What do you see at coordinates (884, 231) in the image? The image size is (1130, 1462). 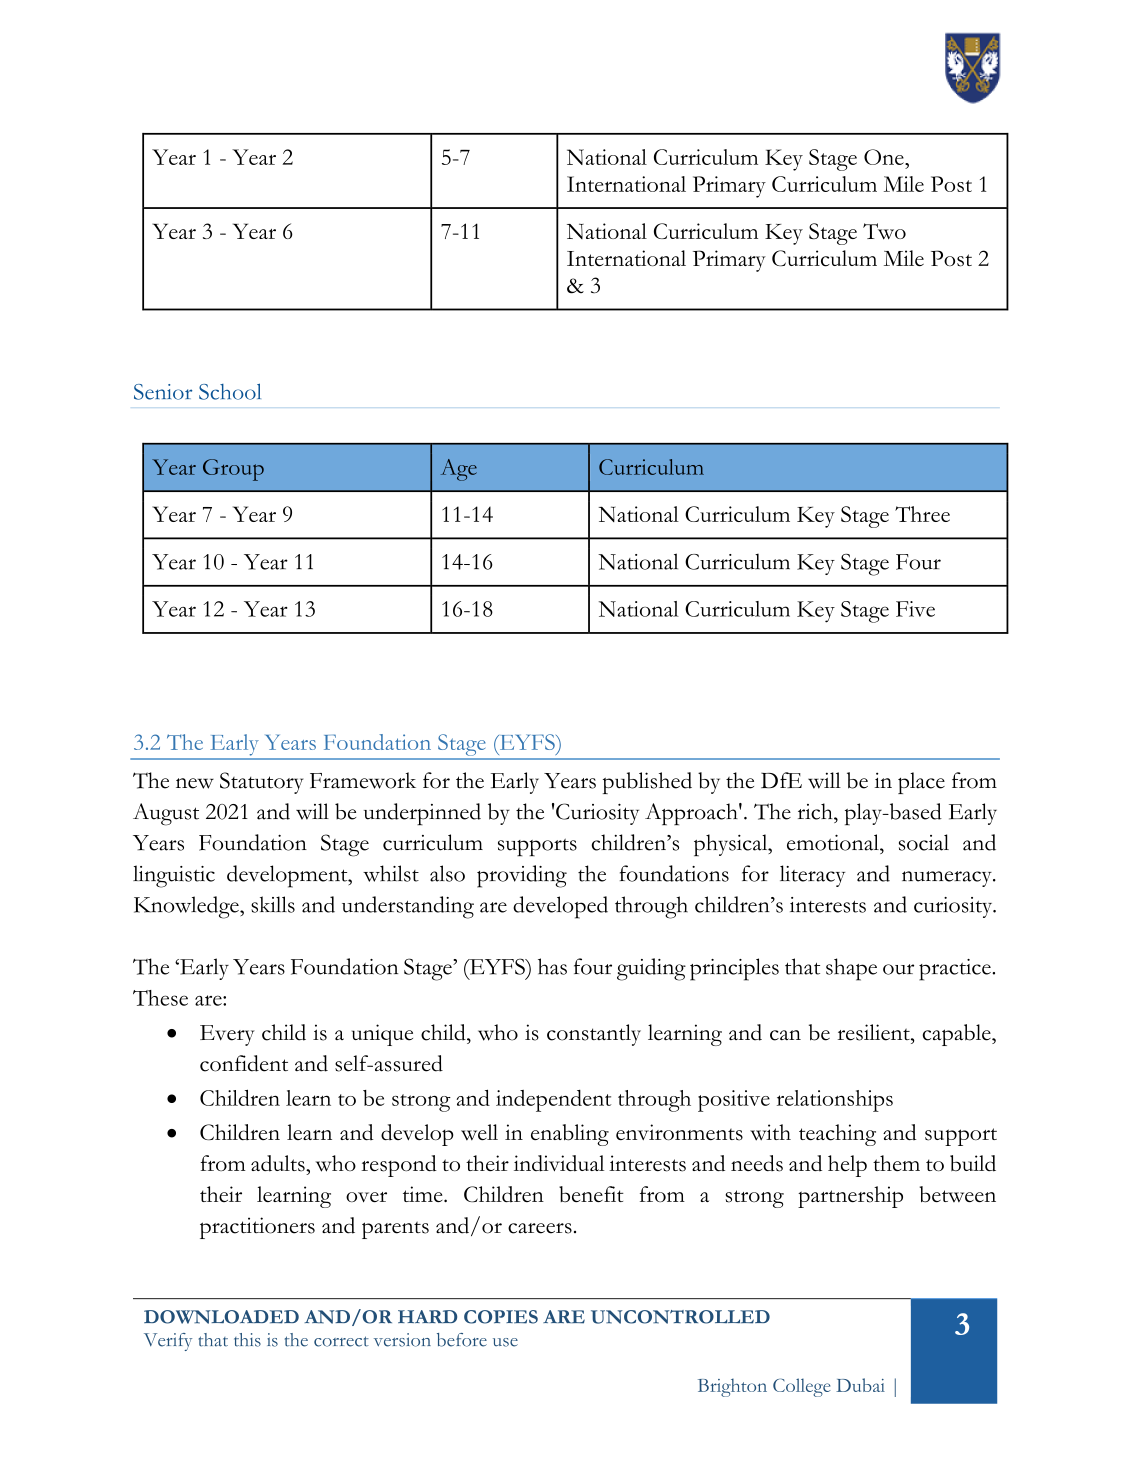 I see `Two` at bounding box center [884, 231].
